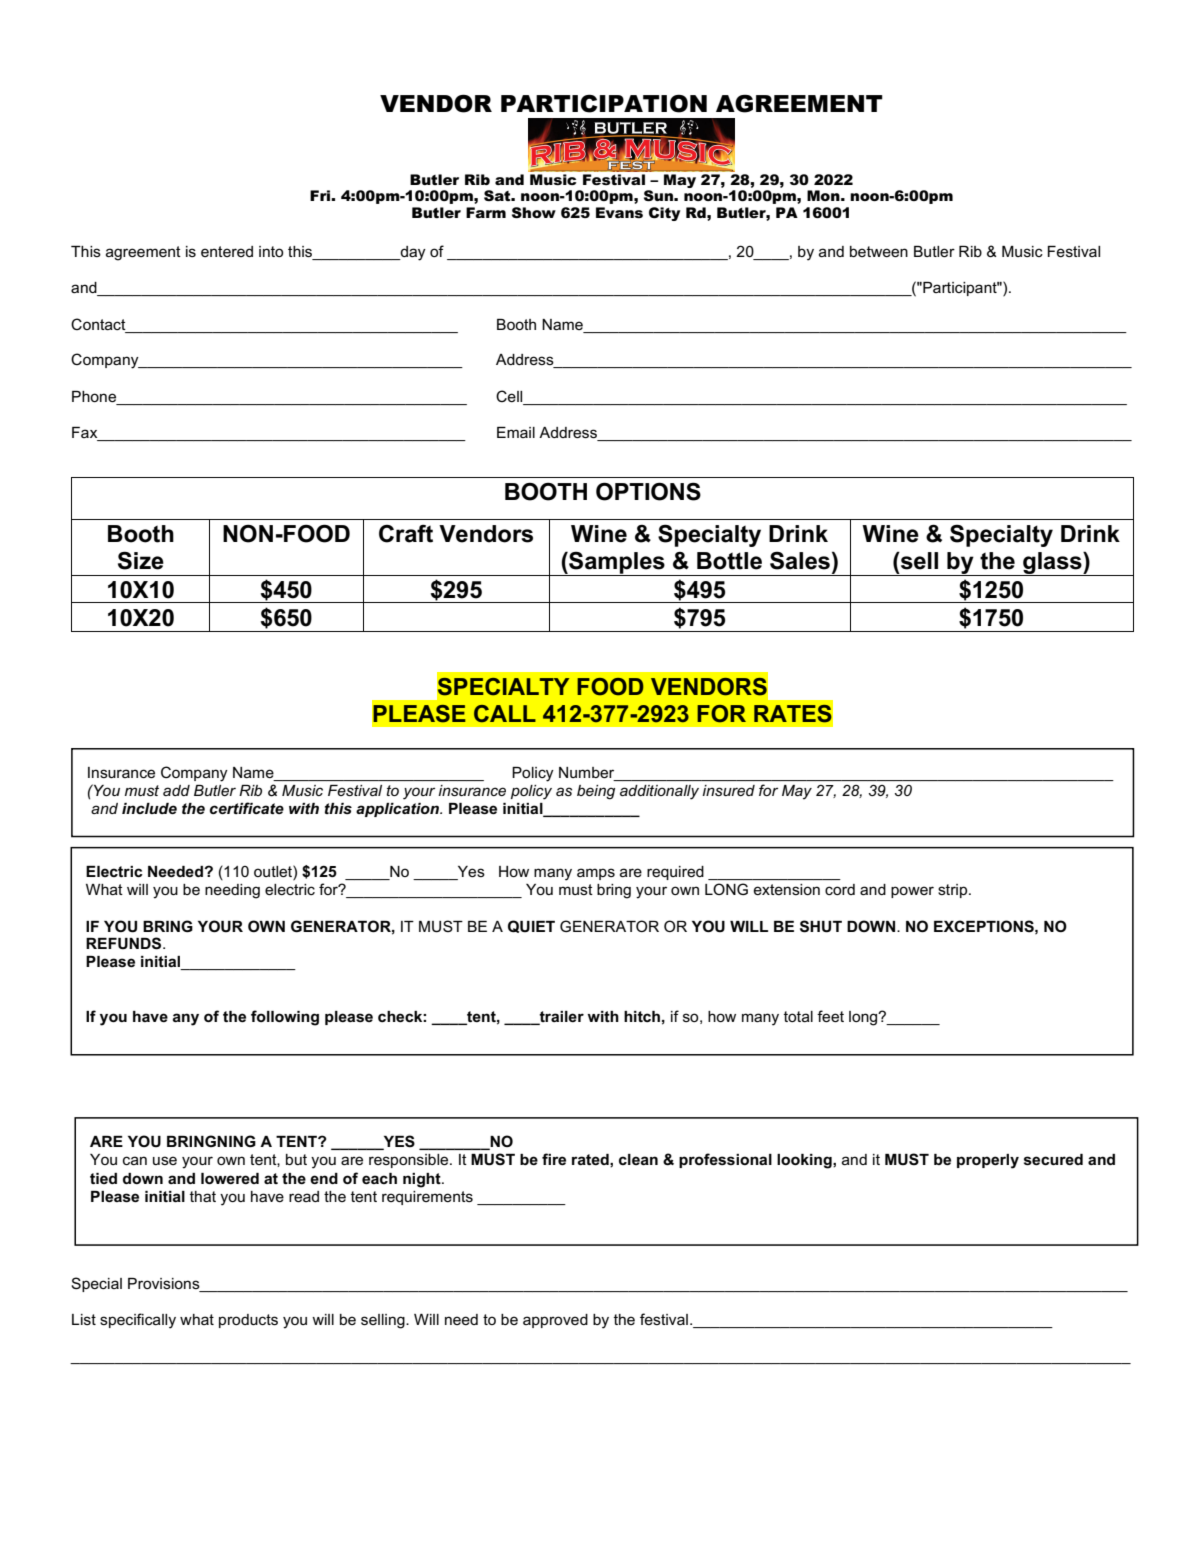  What do you see at coordinates (248, 1321) in the screenshot?
I see `products` at bounding box center [248, 1321].
